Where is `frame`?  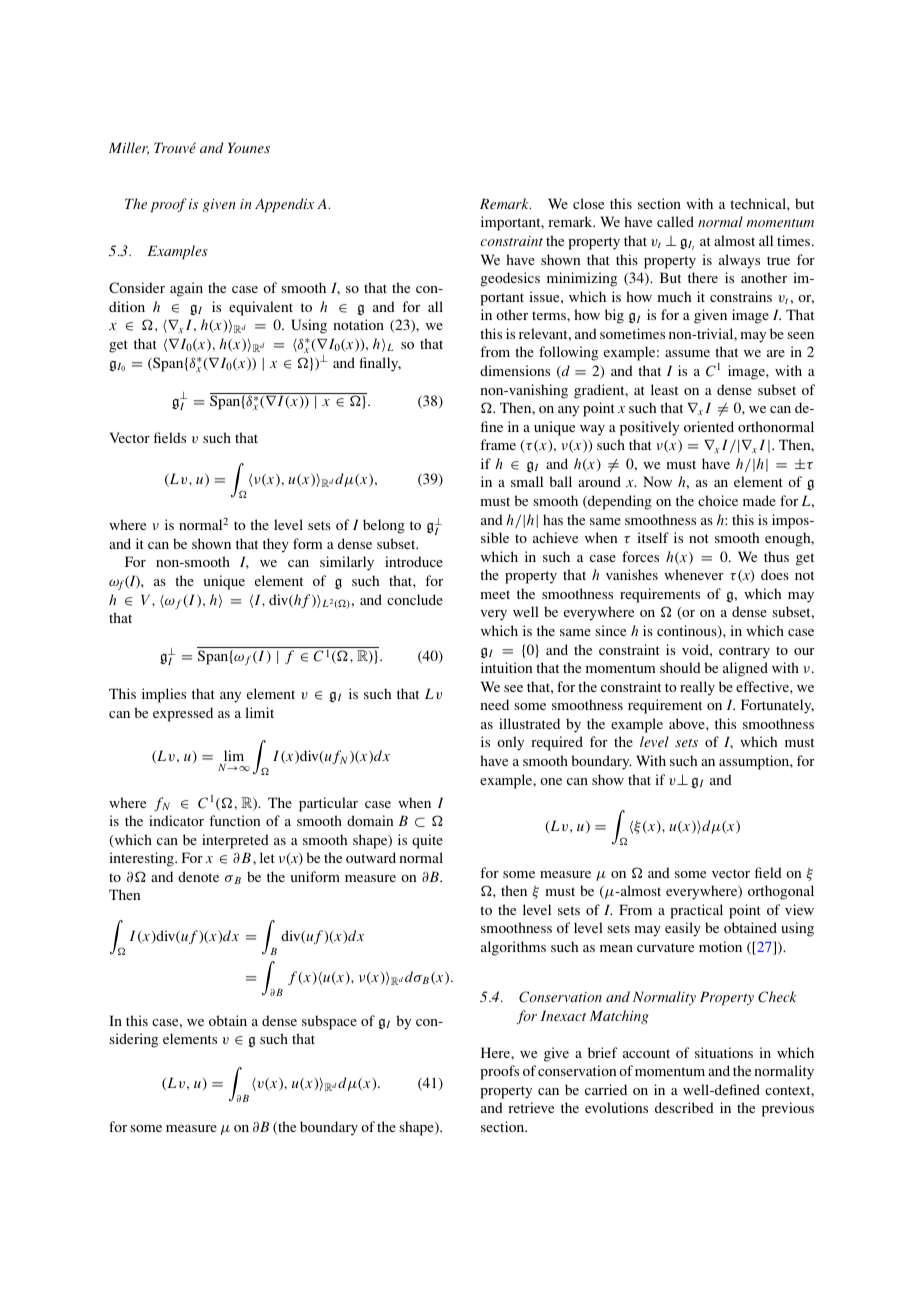
frame is located at coordinates (498, 444).
